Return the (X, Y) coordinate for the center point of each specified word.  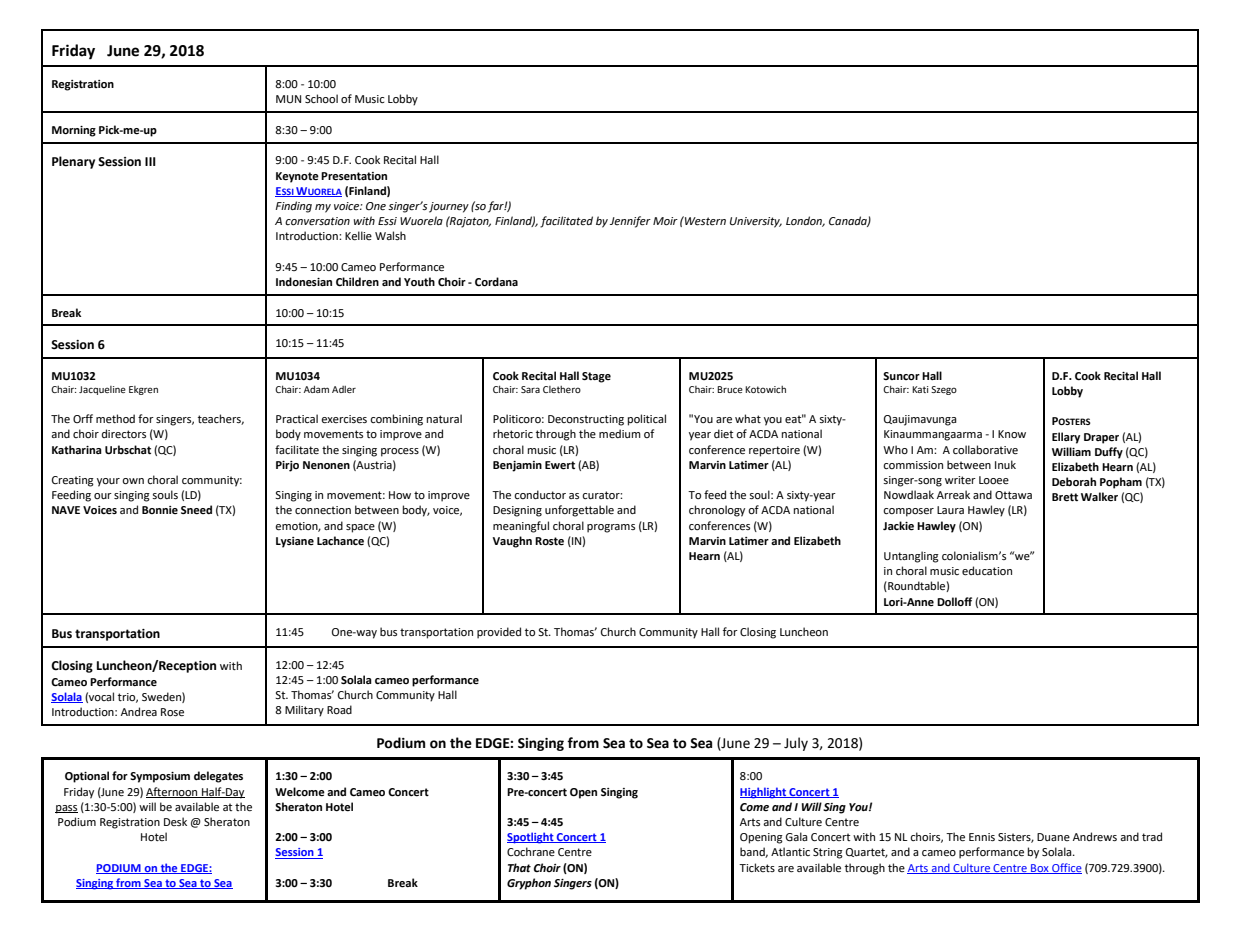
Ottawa (1013, 495)
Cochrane (531, 851)
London (805, 221)
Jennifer (630, 222)
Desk (175, 821)
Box (1040, 869)
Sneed (196, 510)
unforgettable (579, 511)
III (150, 161)
